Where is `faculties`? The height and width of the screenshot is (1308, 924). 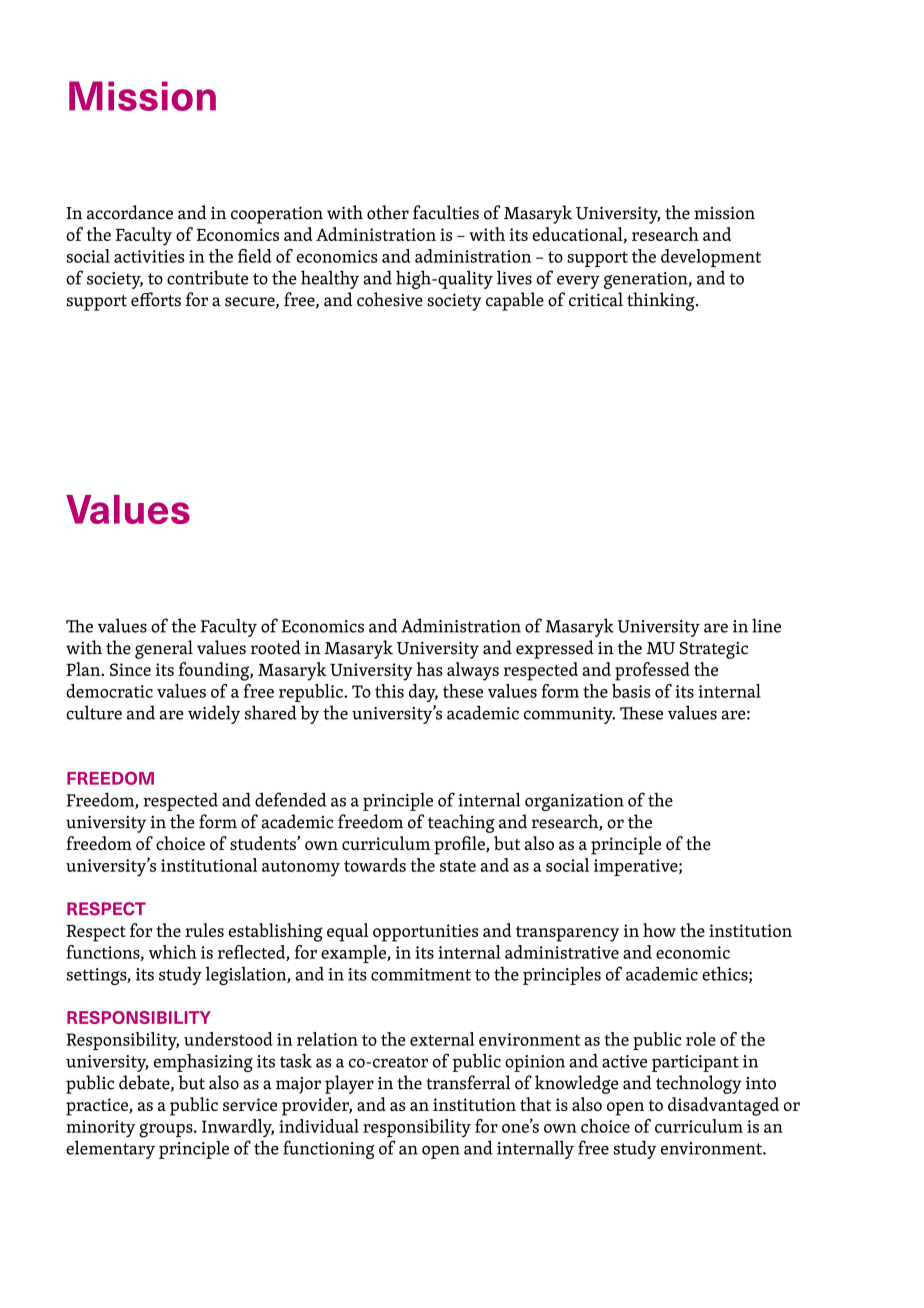 faculties is located at coordinates (446, 212).
